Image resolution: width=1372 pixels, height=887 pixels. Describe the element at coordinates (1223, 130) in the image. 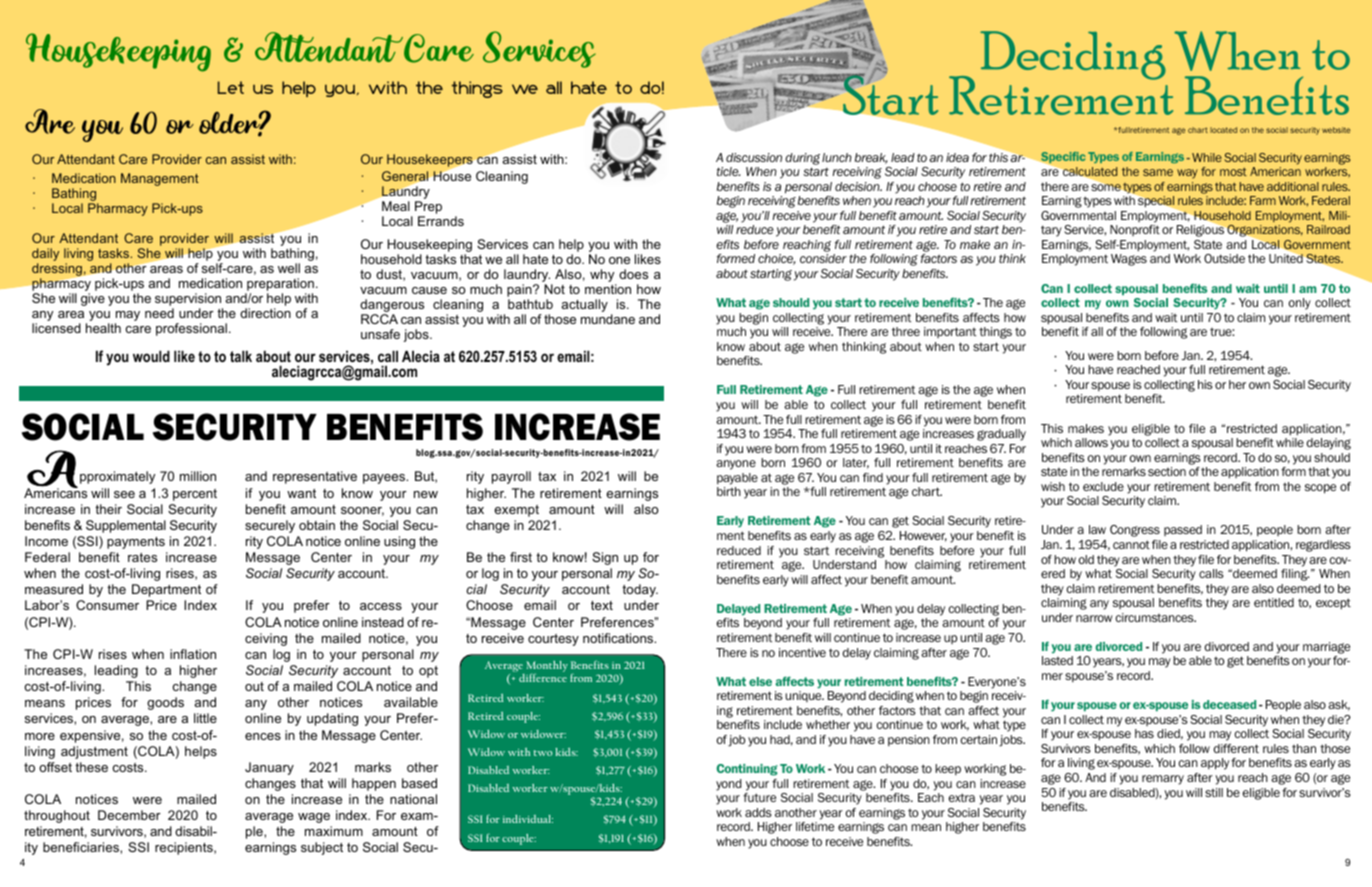

I see `located` at that location.
